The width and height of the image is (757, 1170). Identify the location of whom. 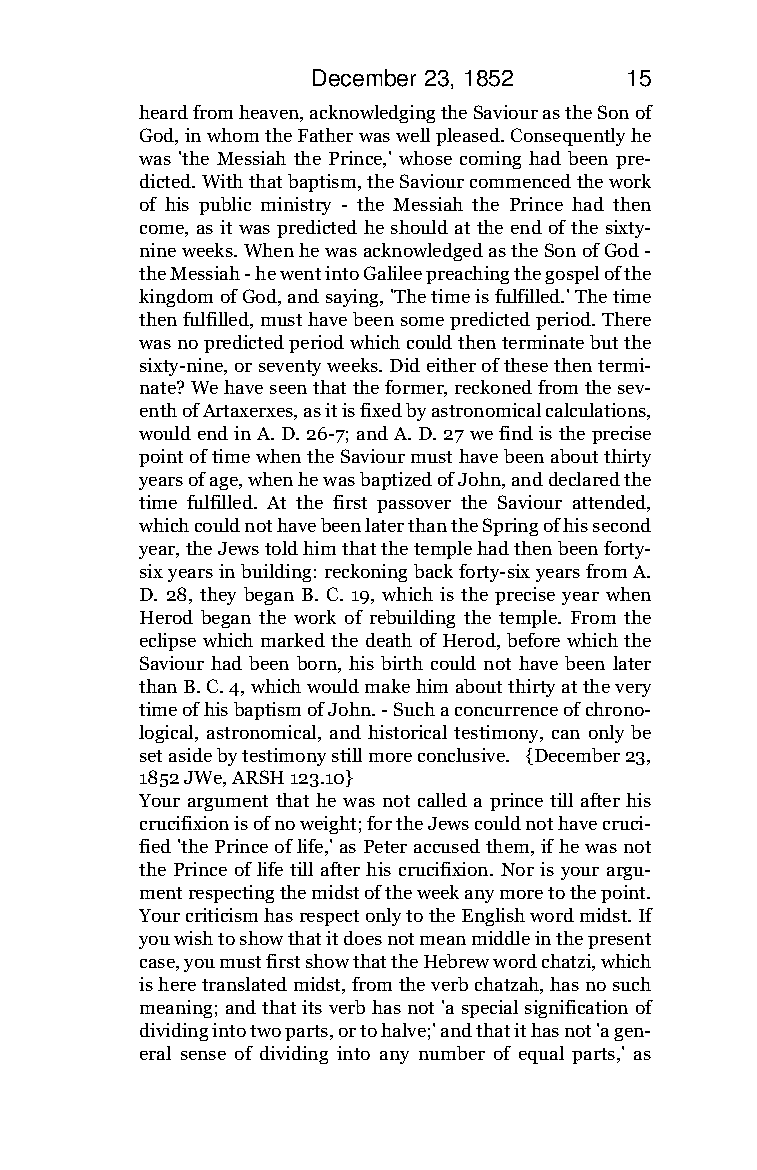
(233, 135).
